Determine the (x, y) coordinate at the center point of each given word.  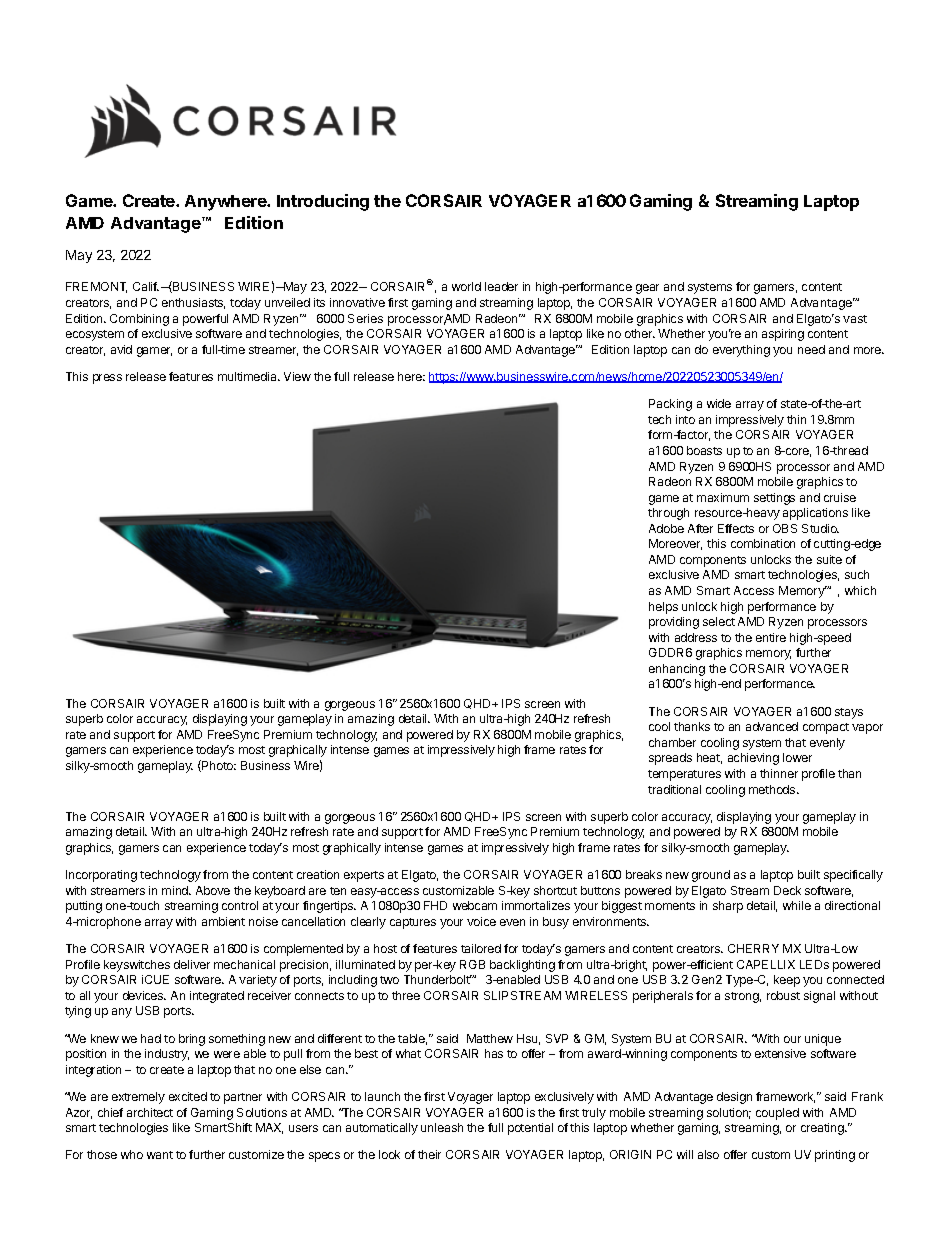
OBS (785, 528)
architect (150, 1112)
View (297, 376)
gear (647, 289)
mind (176, 890)
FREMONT (96, 287)
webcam (475, 905)
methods (773, 789)
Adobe (666, 528)
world (466, 286)
